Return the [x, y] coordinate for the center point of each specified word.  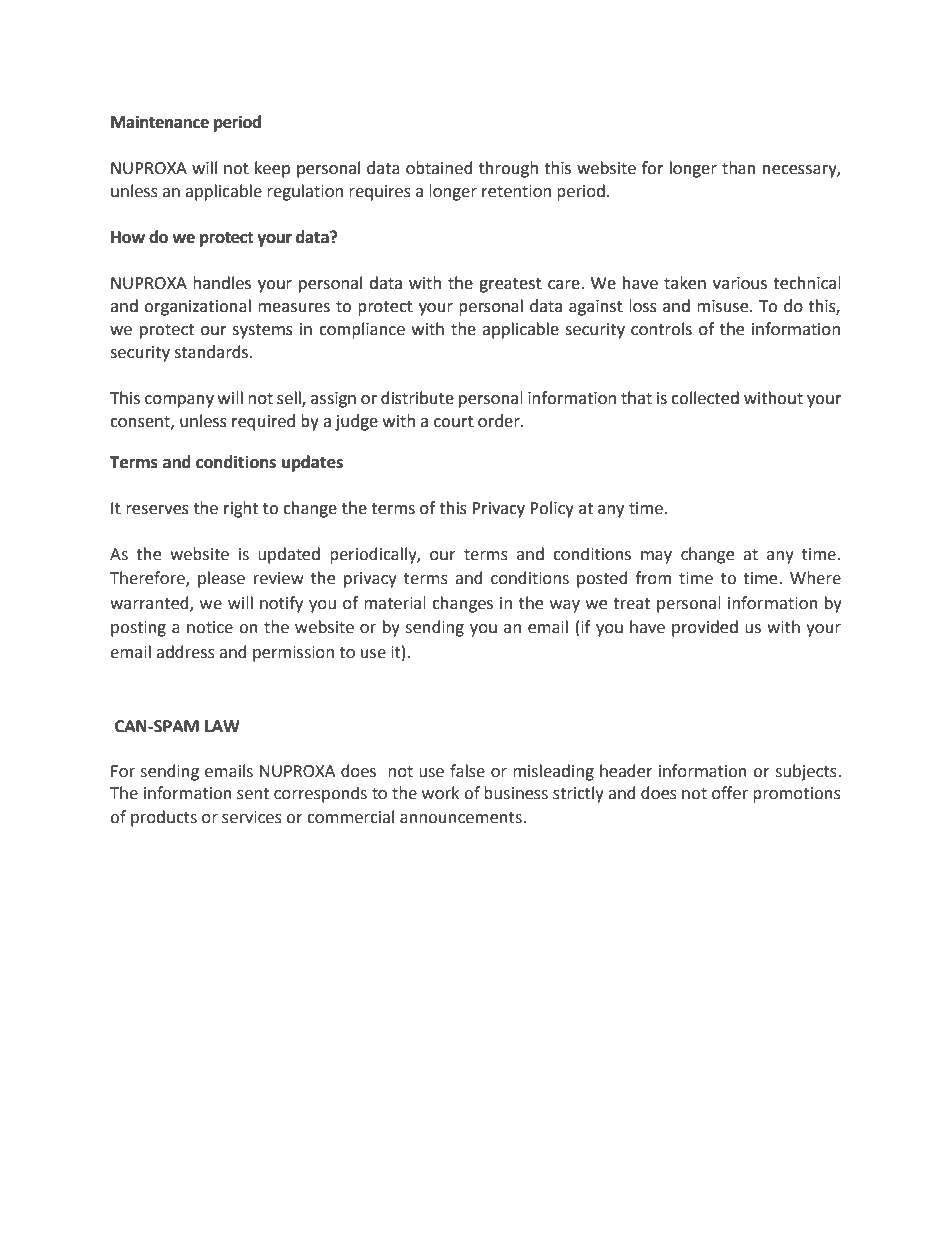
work [440, 793]
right [241, 509]
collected [705, 398]
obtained [439, 168]
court [454, 422]
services [252, 817]
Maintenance [160, 122]
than [739, 168]
